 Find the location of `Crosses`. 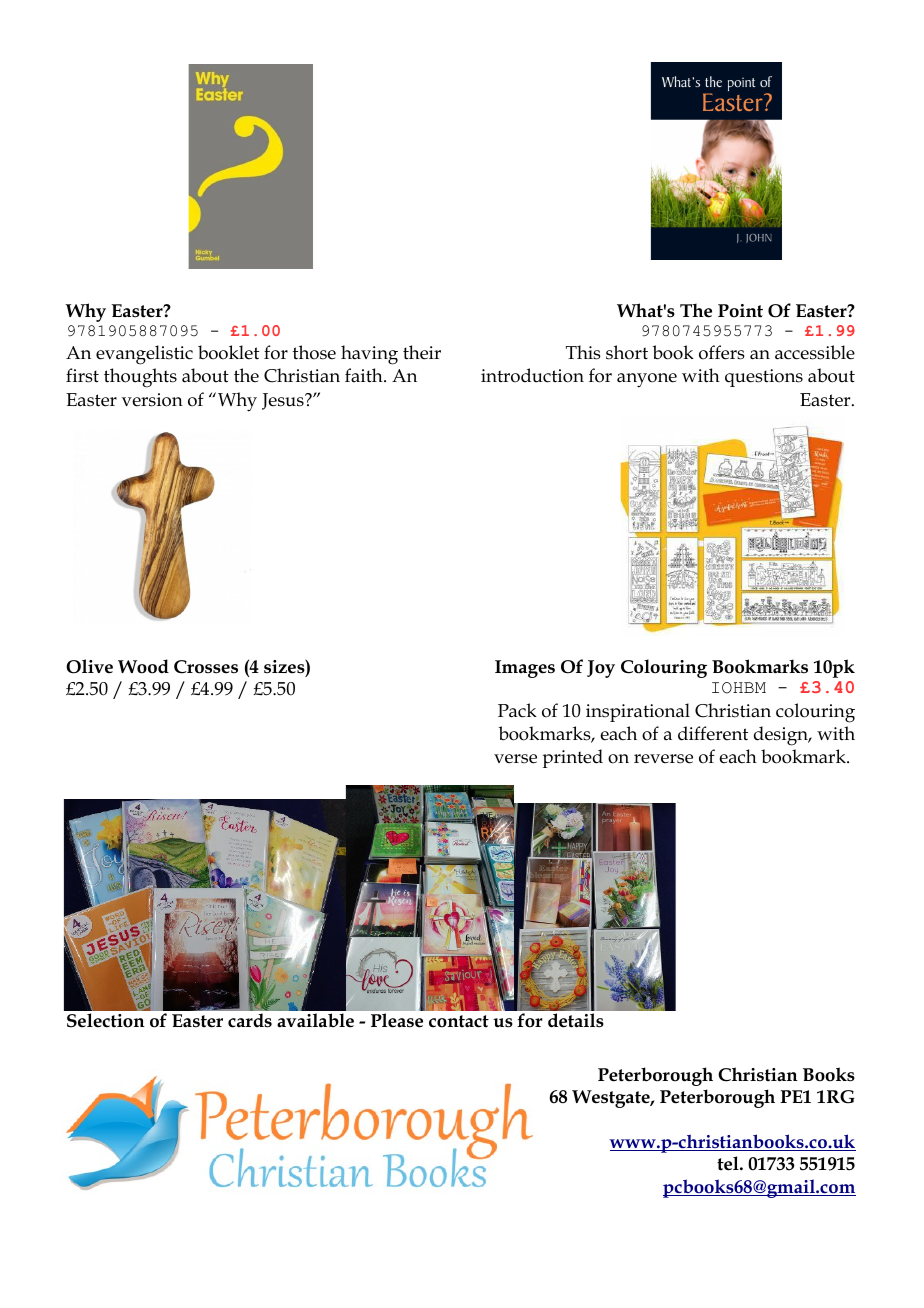

Crosses is located at coordinates (206, 667).
